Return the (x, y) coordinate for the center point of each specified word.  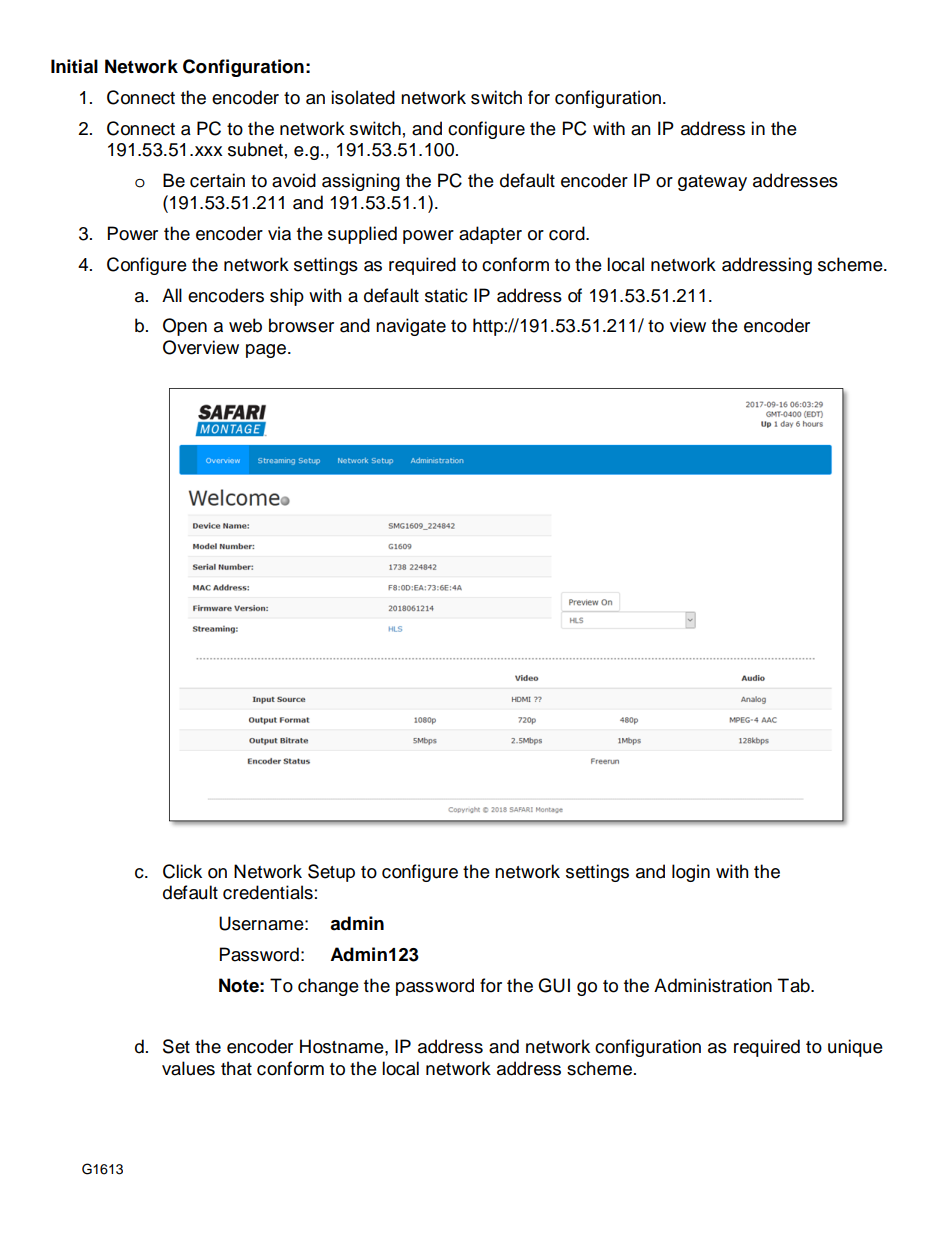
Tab (794, 985)
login (691, 873)
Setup (331, 873)
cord (568, 233)
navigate (411, 327)
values (188, 1068)
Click (182, 871)
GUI (554, 985)
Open (185, 327)
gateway (712, 183)
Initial (74, 66)
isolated (363, 97)
